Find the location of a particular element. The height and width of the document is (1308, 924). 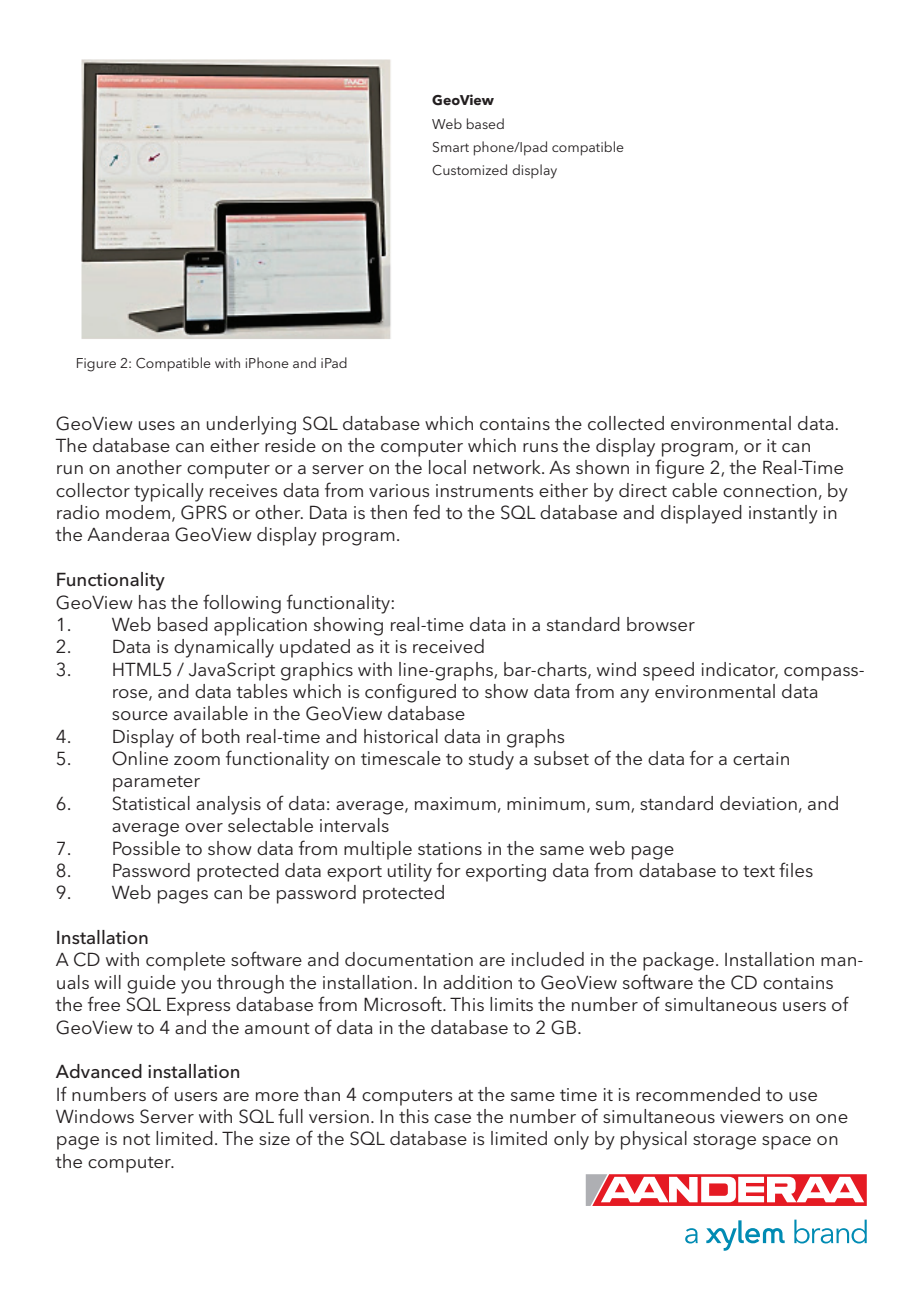

Advanced is located at coordinates (99, 1071).
